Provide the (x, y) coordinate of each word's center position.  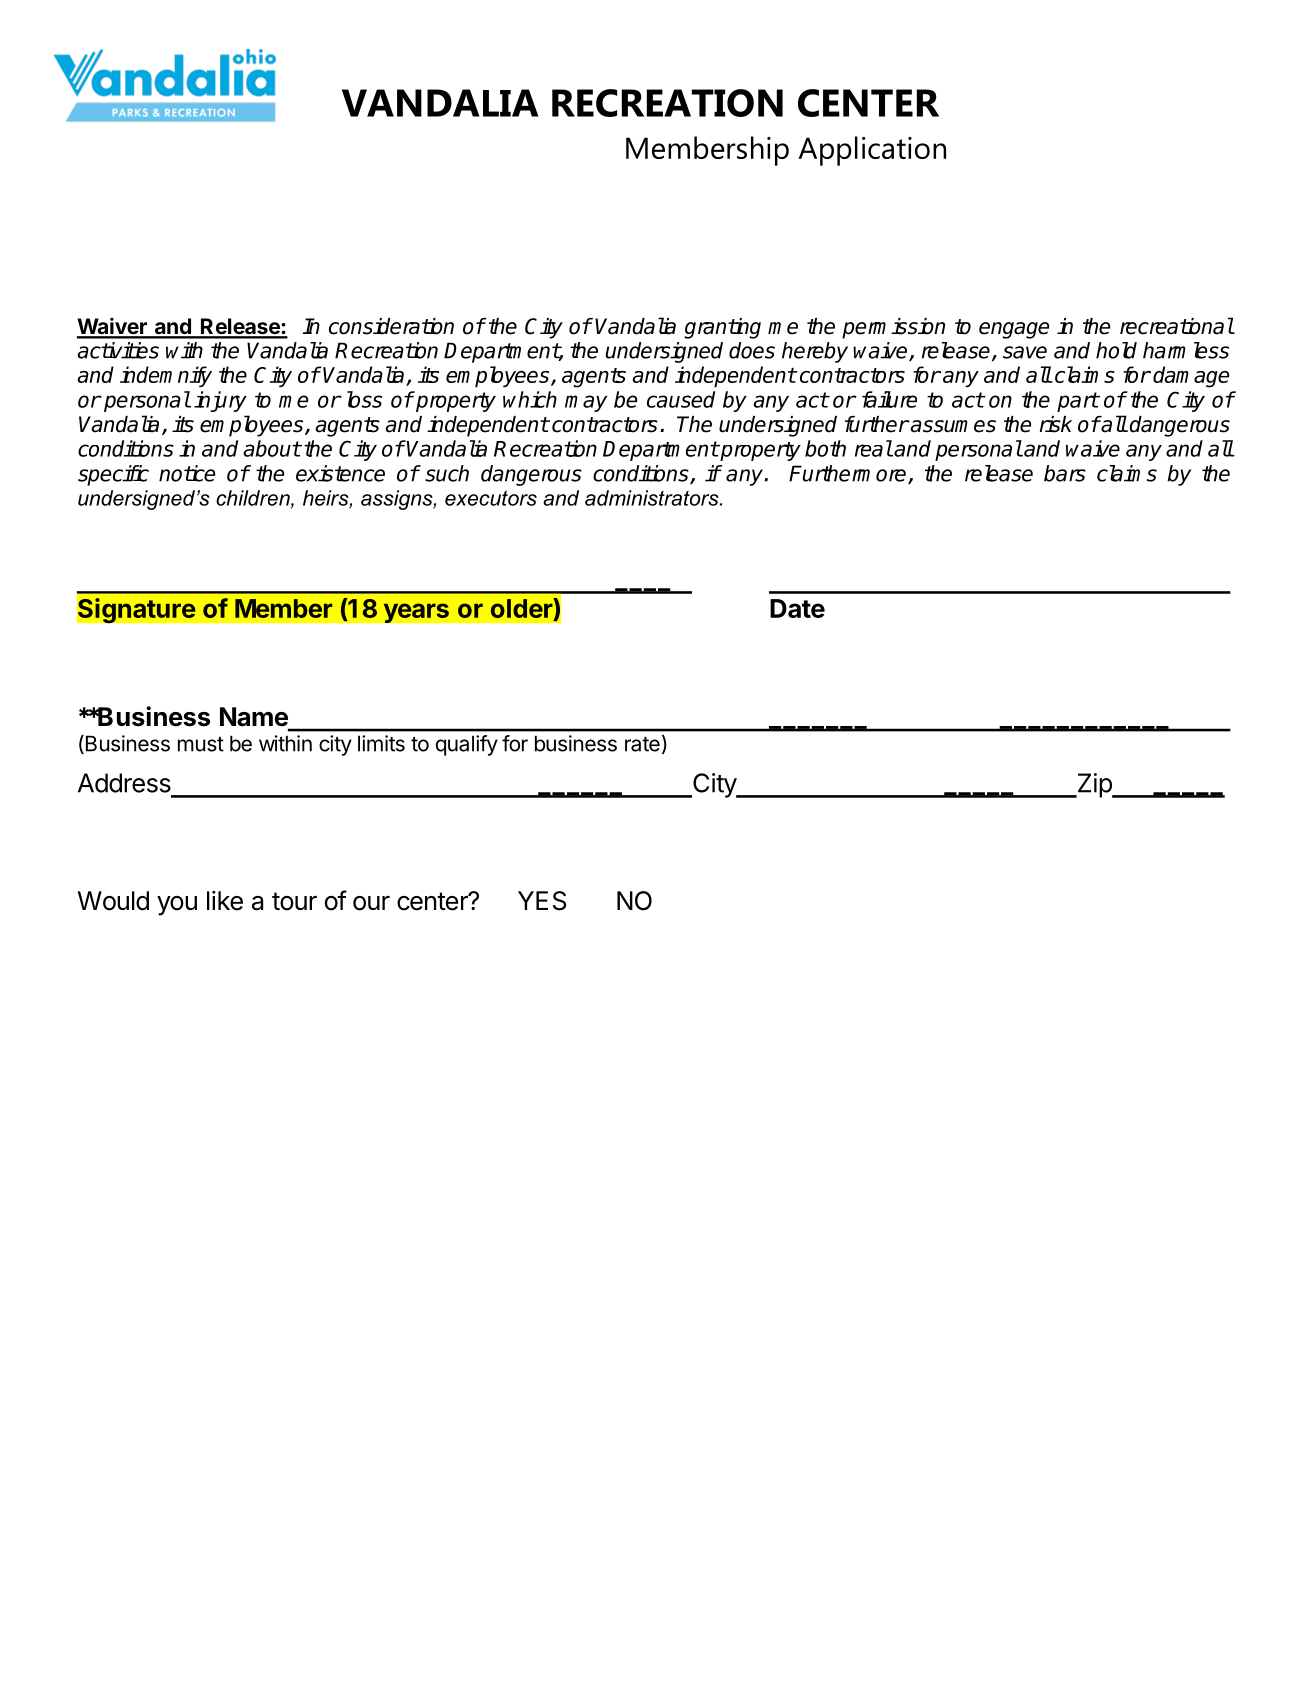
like (225, 901)
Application (872, 151)
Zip (1094, 785)
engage (1014, 330)
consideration (391, 326)
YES (542, 901)
